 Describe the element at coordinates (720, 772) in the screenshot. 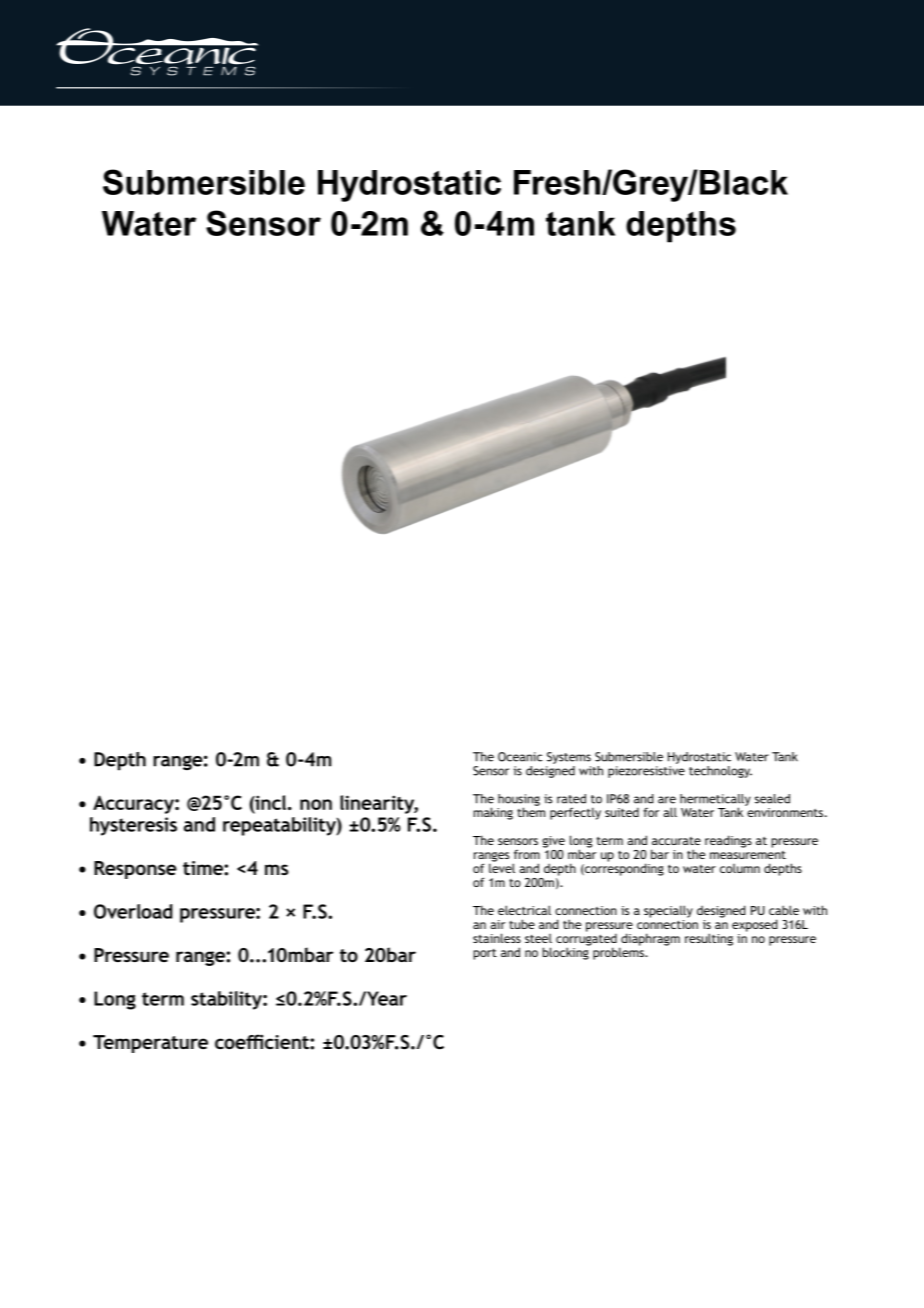

I see `technology` at that location.
